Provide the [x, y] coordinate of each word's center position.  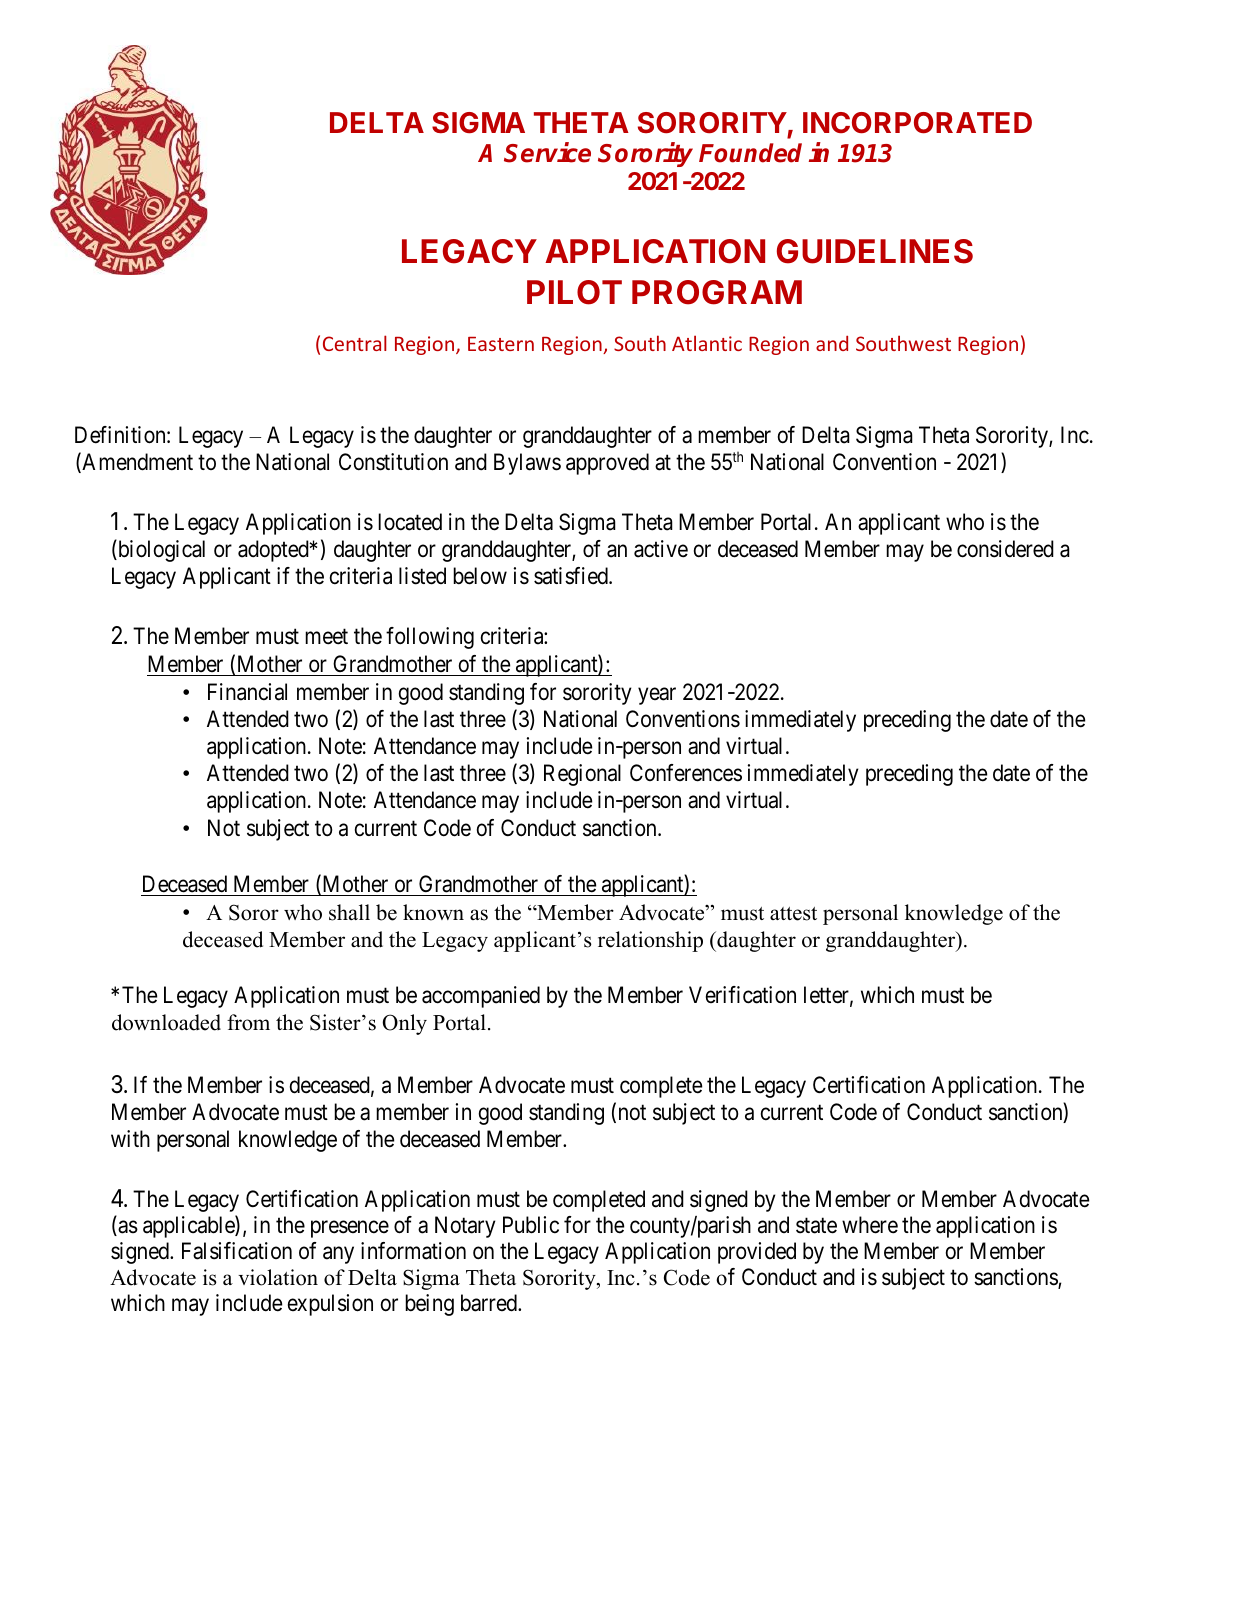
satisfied [572, 576]
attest [793, 914]
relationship [650, 941]
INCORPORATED [917, 123]
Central [355, 343]
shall [349, 912]
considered [1005, 549]
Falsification [237, 1251]
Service [547, 152]
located [410, 522]
